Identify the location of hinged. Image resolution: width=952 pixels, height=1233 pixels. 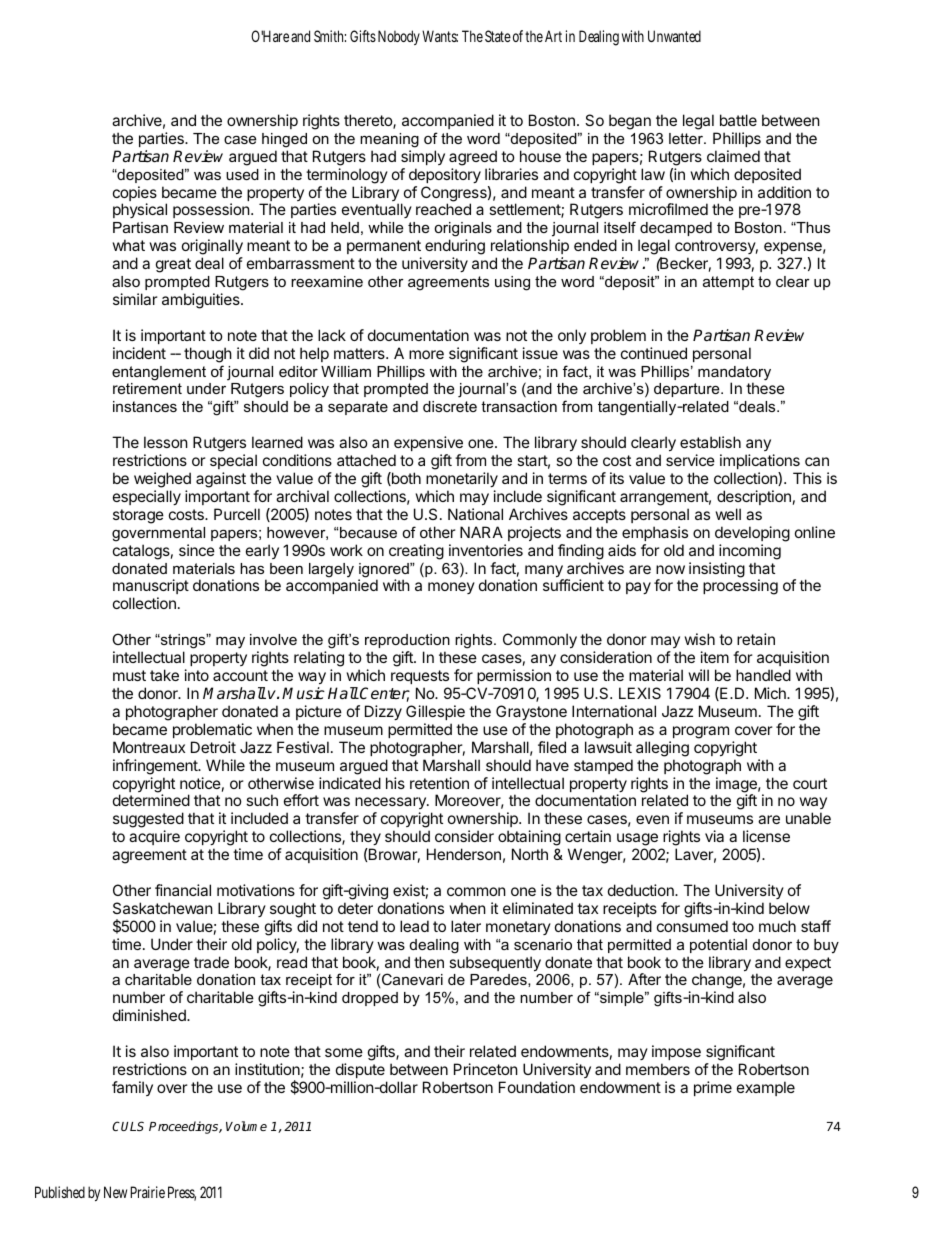
(284, 140).
